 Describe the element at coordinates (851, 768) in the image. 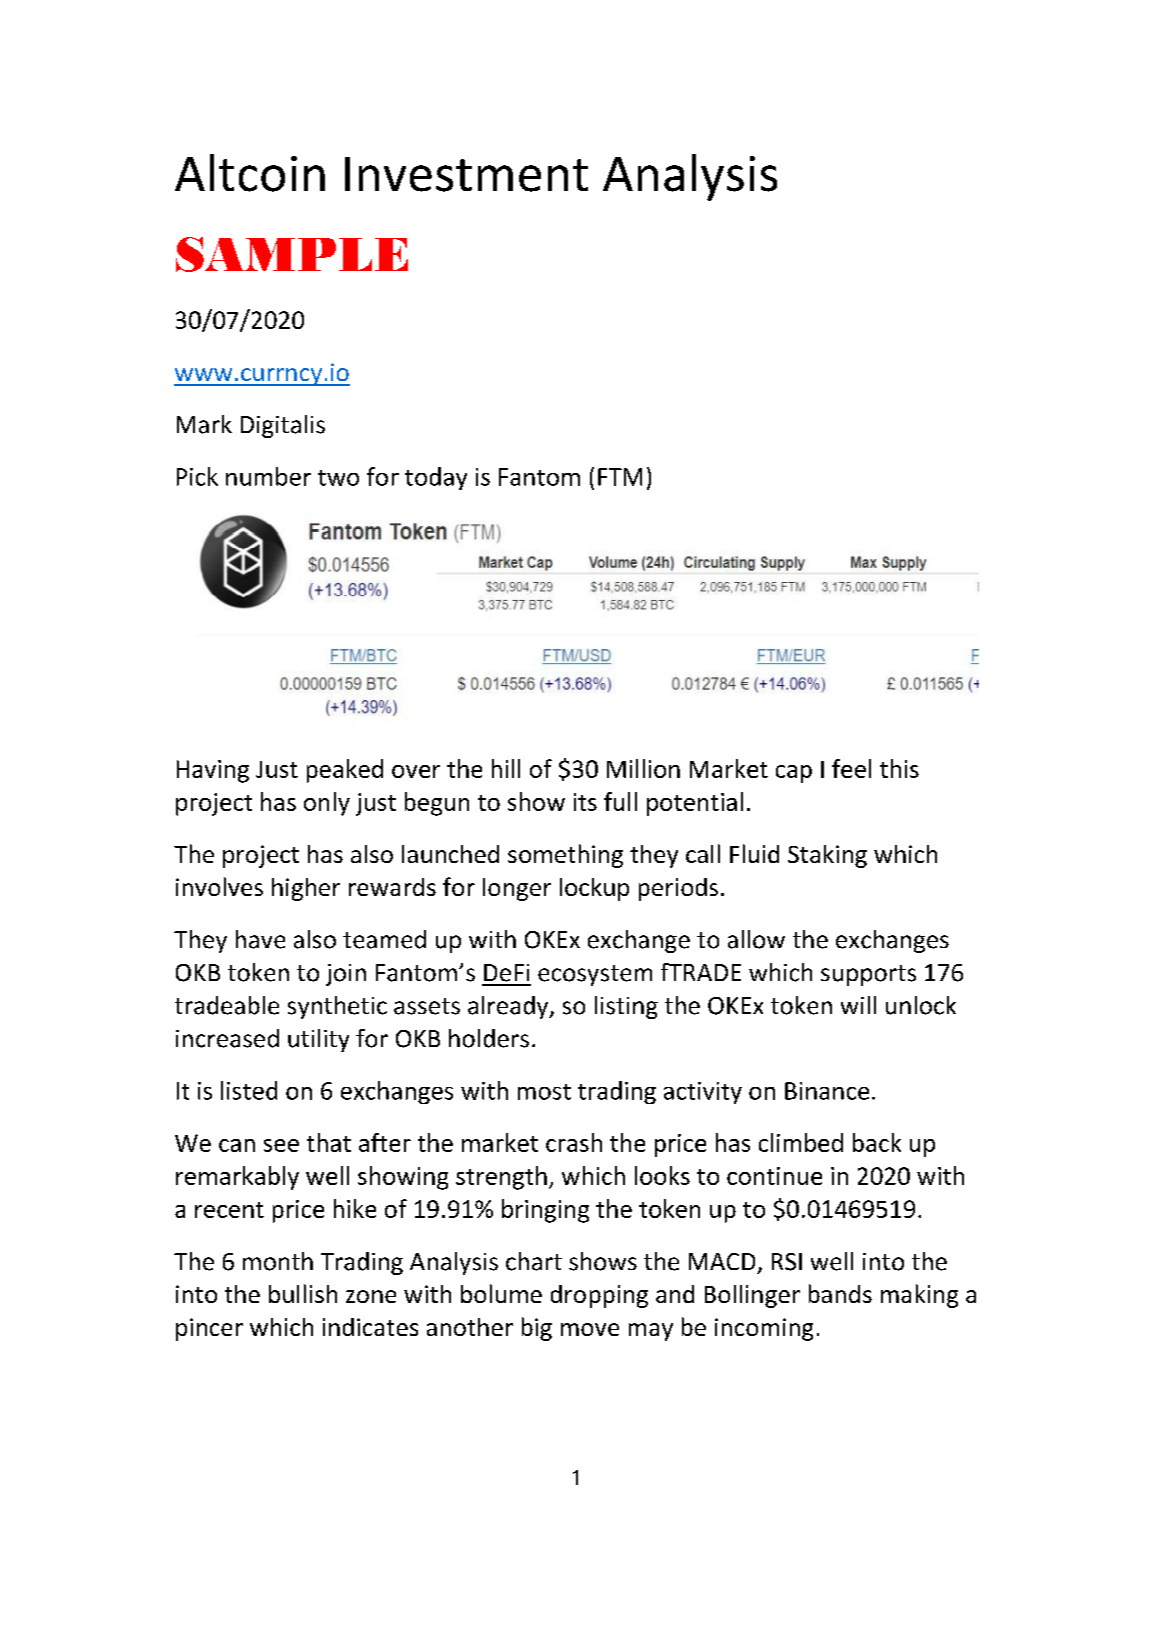

I see `feel` at that location.
